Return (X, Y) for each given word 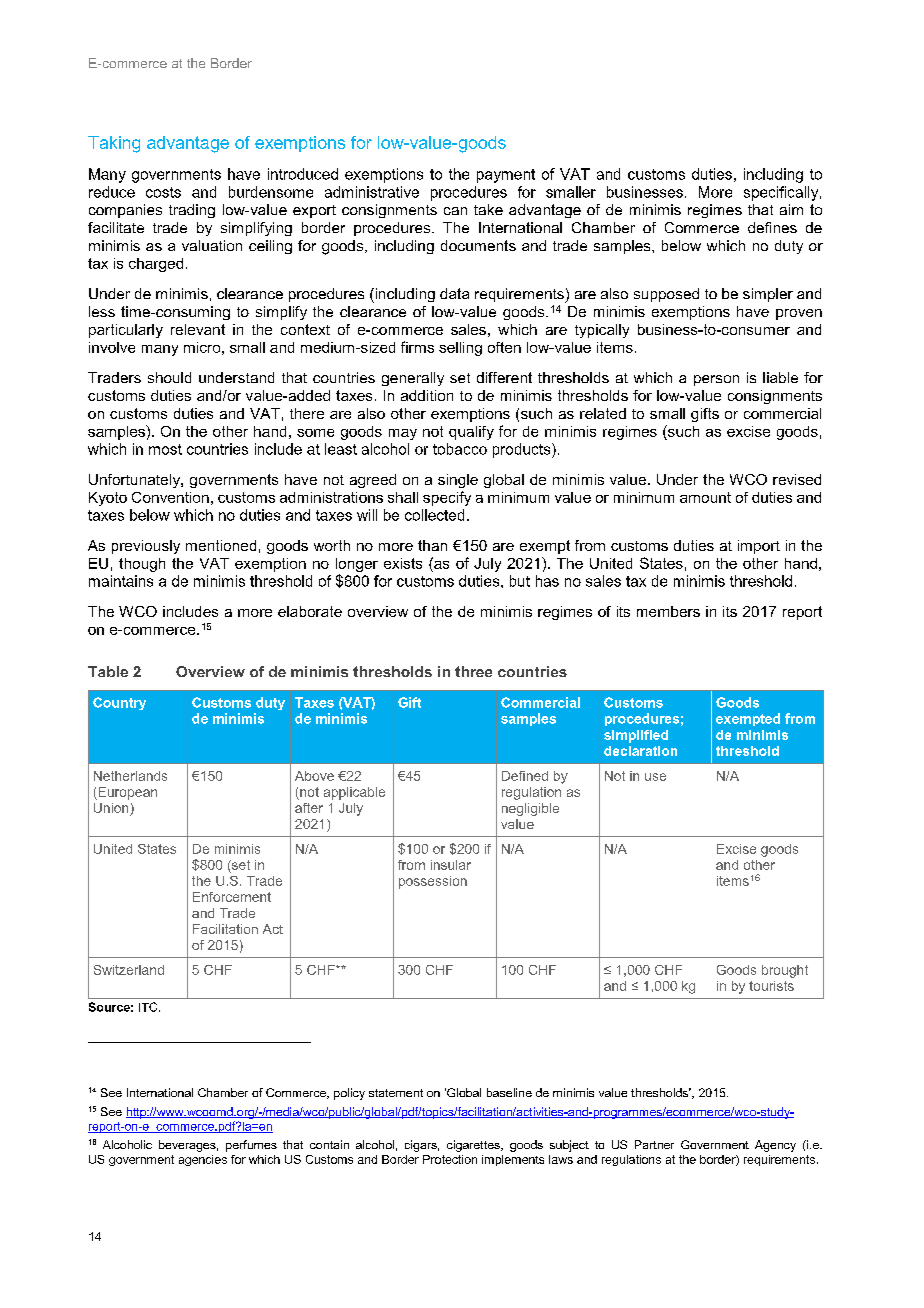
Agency (775, 1146)
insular (451, 865)
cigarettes (474, 1146)
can (455, 211)
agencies (203, 1160)
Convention (170, 497)
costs (163, 192)
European (126, 793)
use (655, 777)
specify (447, 498)
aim (791, 209)
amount (705, 497)
